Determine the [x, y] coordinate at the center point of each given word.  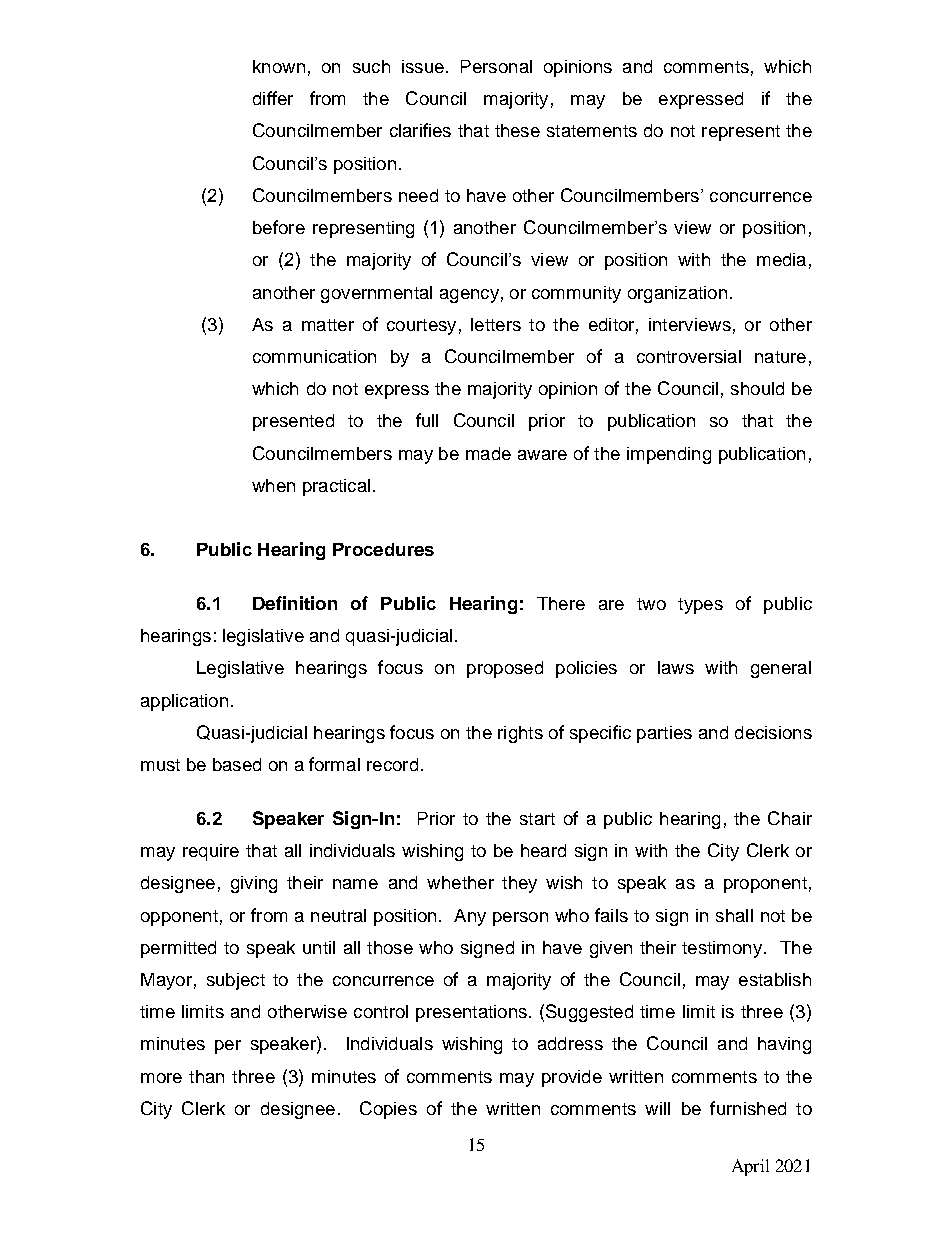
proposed [505, 669]
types [700, 606]
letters [496, 324]
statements [592, 131]
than [206, 1076]
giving [254, 884]
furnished [748, 1108]
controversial [689, 356]
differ [273, 98]
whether [460, 882]
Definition [295, 603]
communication [314, 356]
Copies [388, 1110]
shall [734, 915]
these [517, 130]
